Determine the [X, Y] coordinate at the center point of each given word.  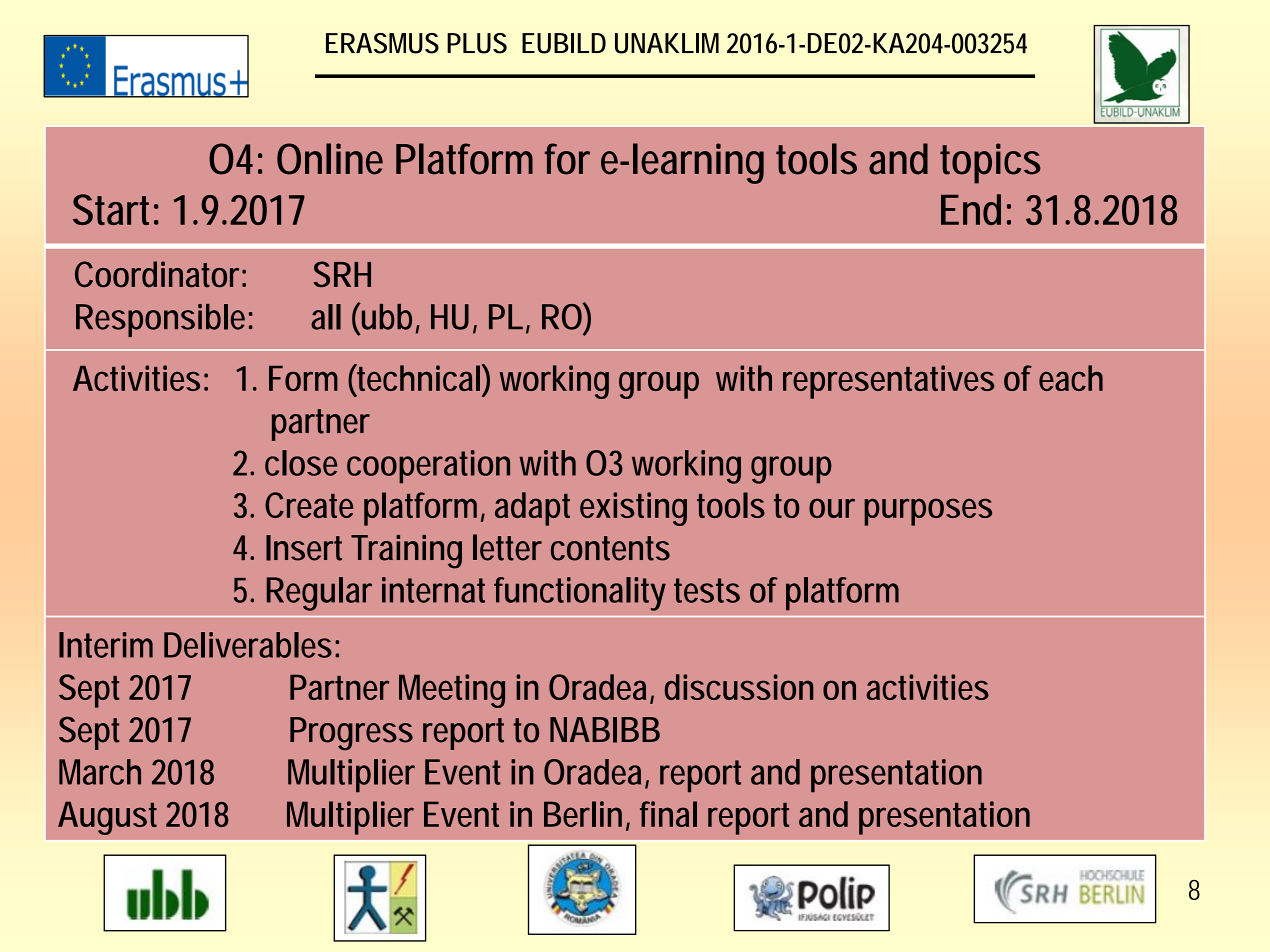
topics [990, 163]
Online [330, 159]
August [107, 818]
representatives [888, 382]
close [301, 463]
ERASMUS [382, 43]
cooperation [428, 467]
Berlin [583, 814]
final [668, 814]
